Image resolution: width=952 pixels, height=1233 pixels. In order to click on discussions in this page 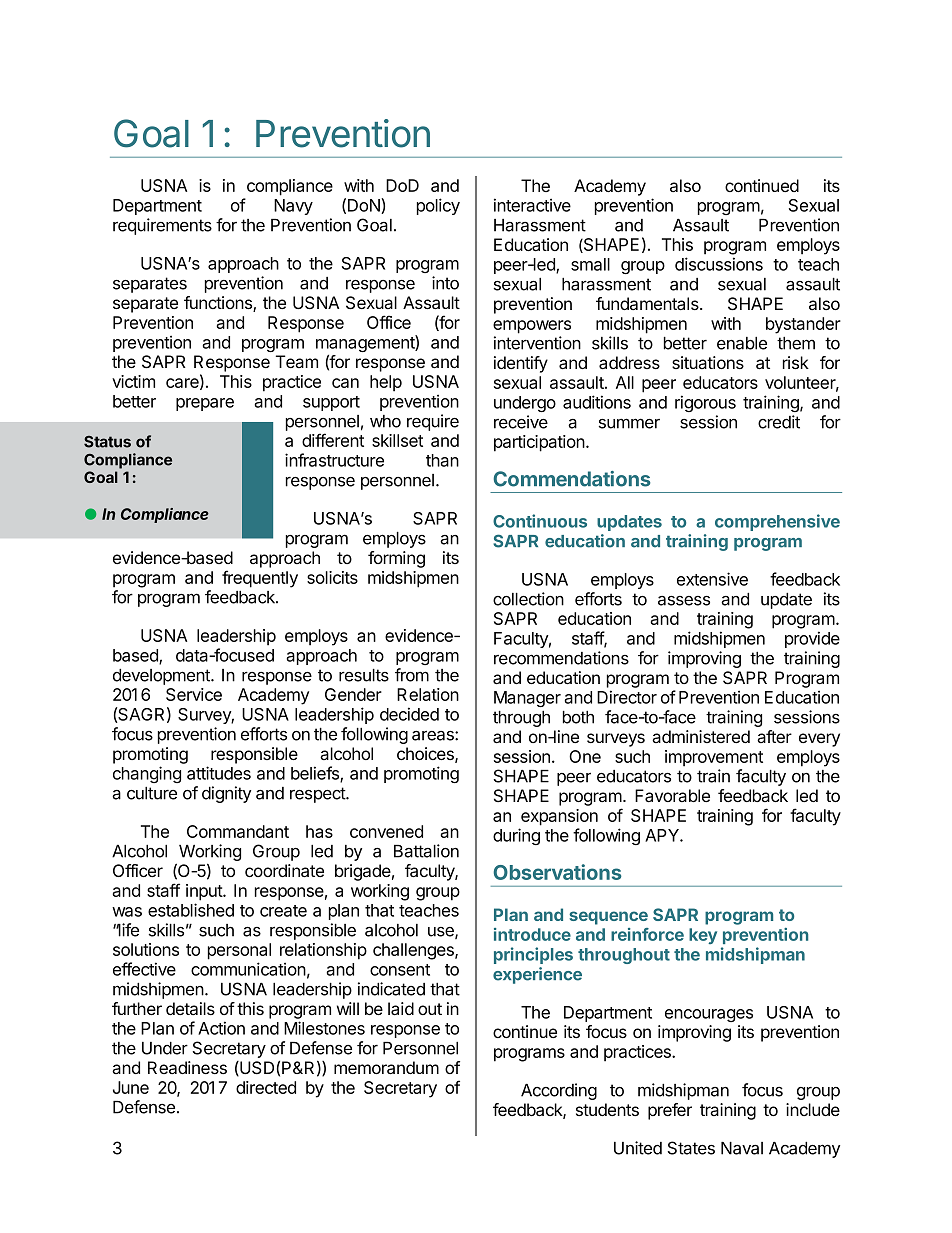, I will do `click(719, 264)`.
